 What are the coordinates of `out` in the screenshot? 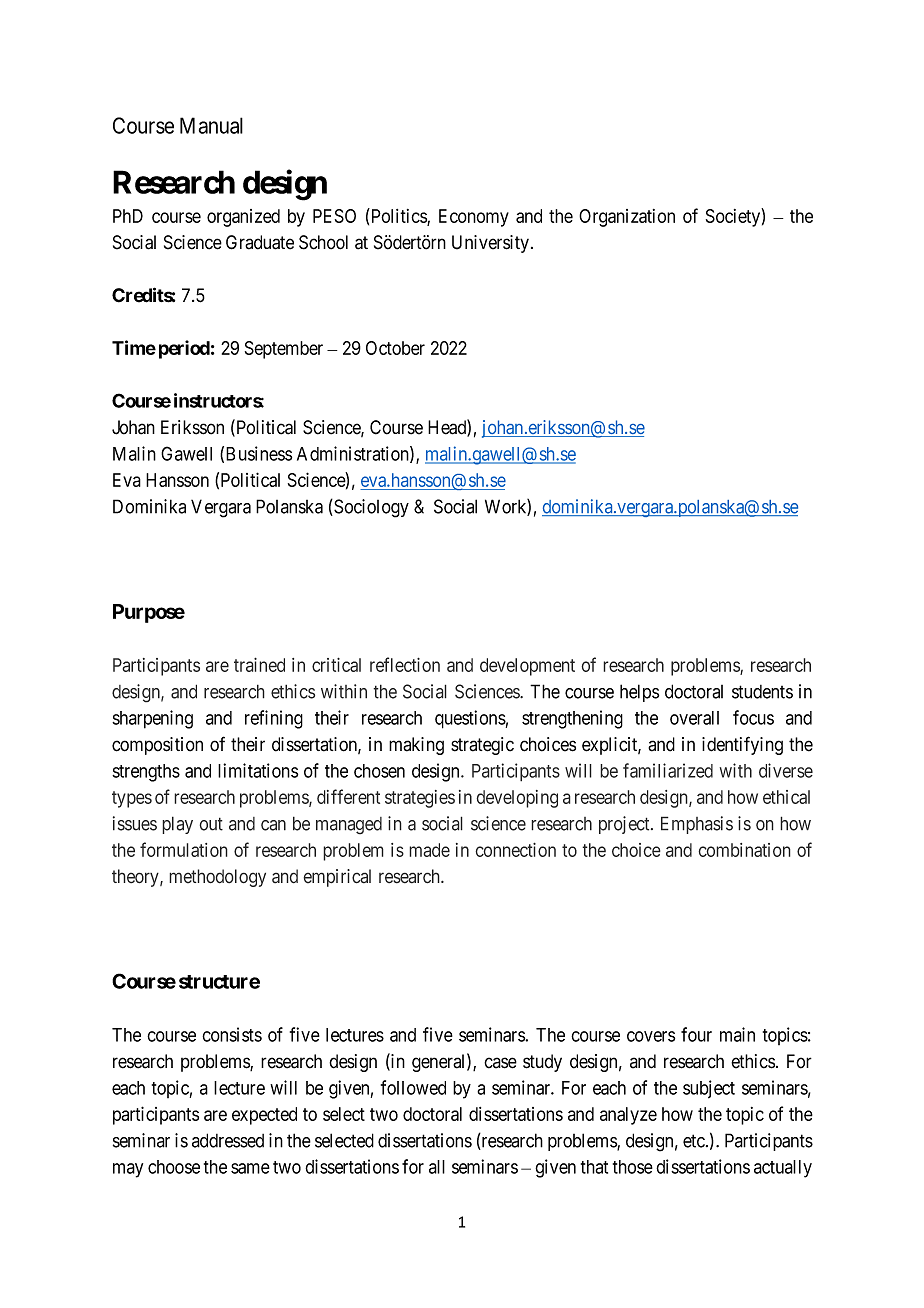 It's located at (211, 824).
